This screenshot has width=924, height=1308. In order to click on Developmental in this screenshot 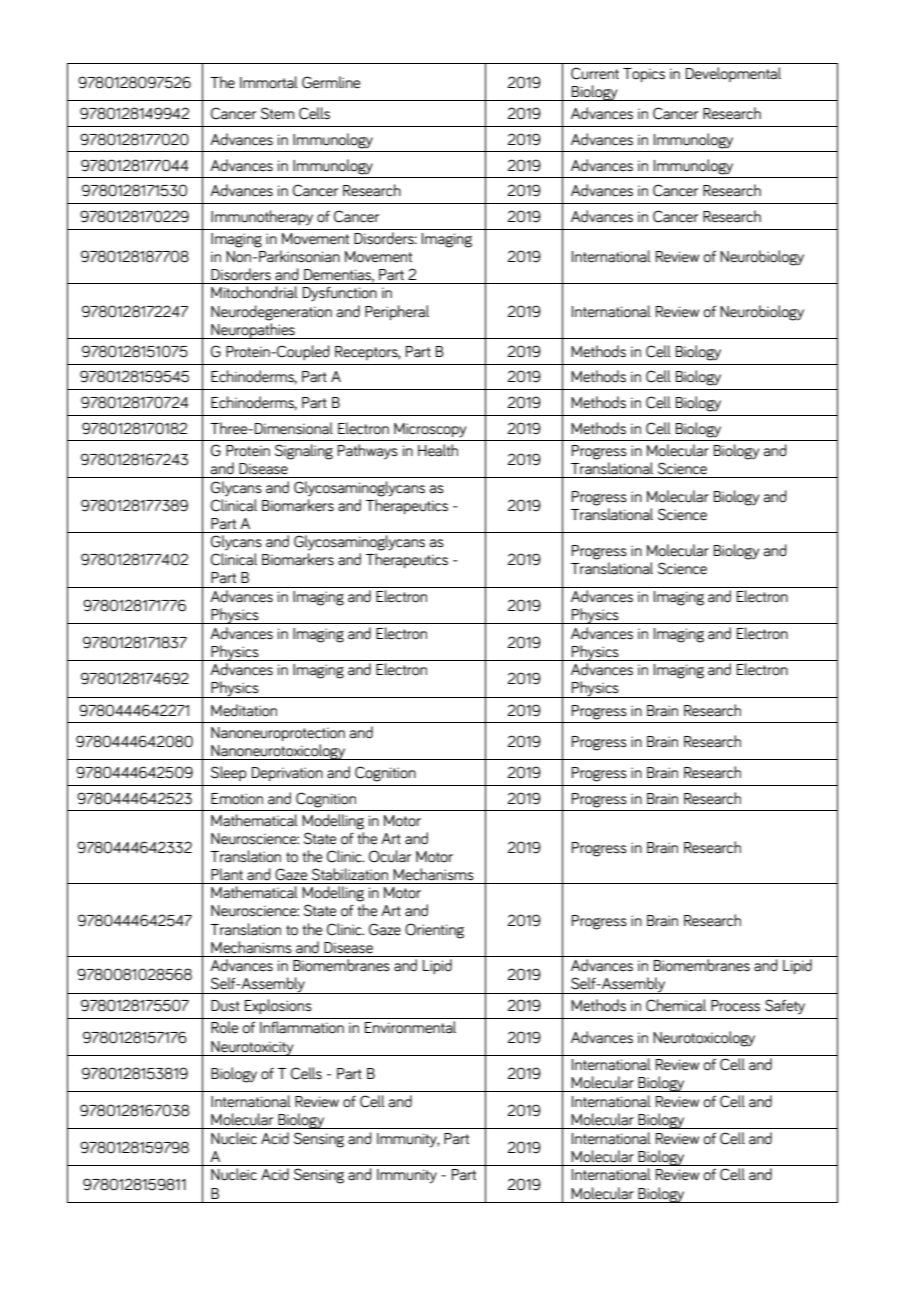, I will do `click(733, 74)`.
